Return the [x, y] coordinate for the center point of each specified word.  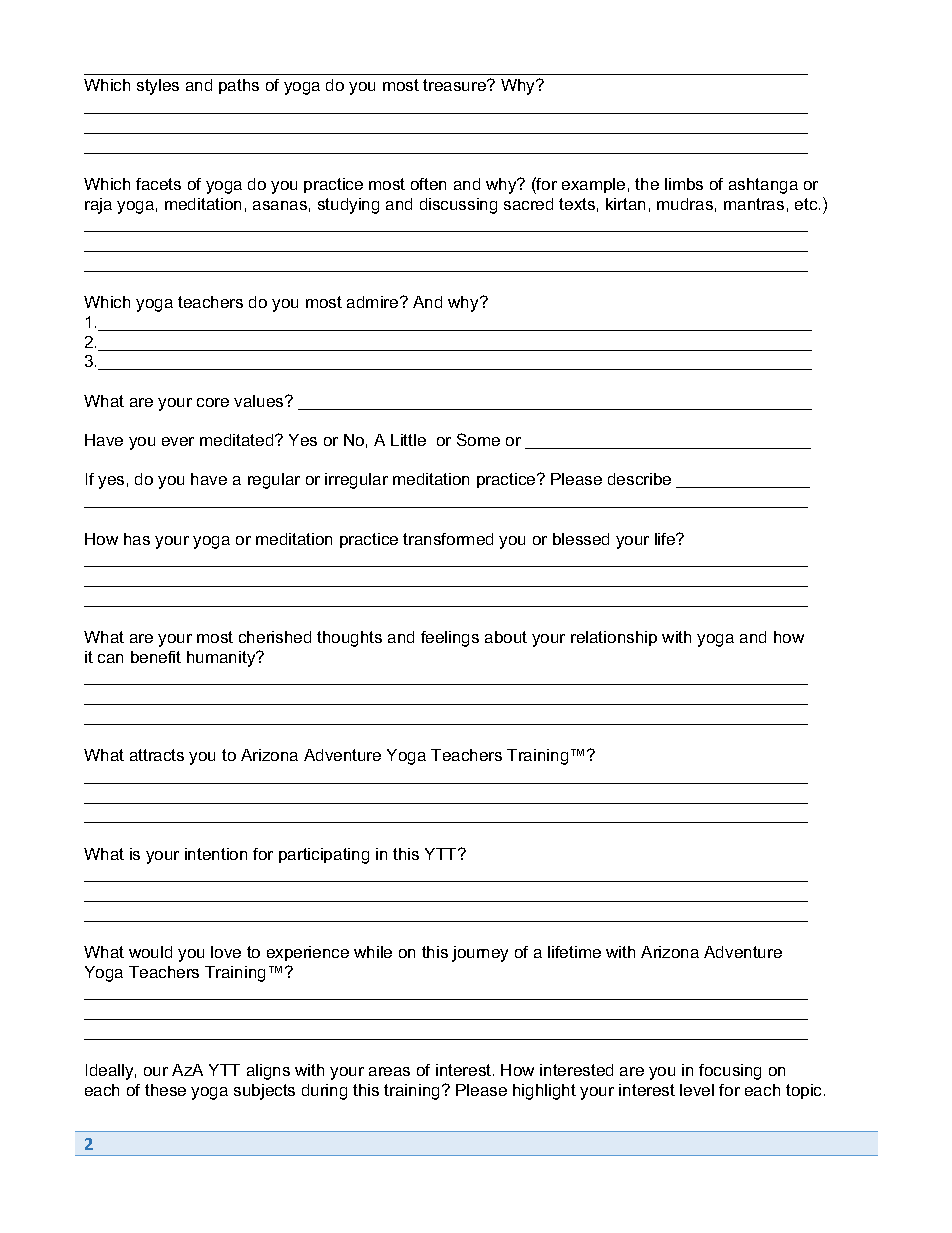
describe [639, 479]
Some [478, 439]
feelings [450, 639]
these [165, 1090]
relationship [614, 638]
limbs [684, 184]
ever [178, 441]
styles [158, 87]
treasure [456, 85]
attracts [157, 755]
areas [389, 1071]
